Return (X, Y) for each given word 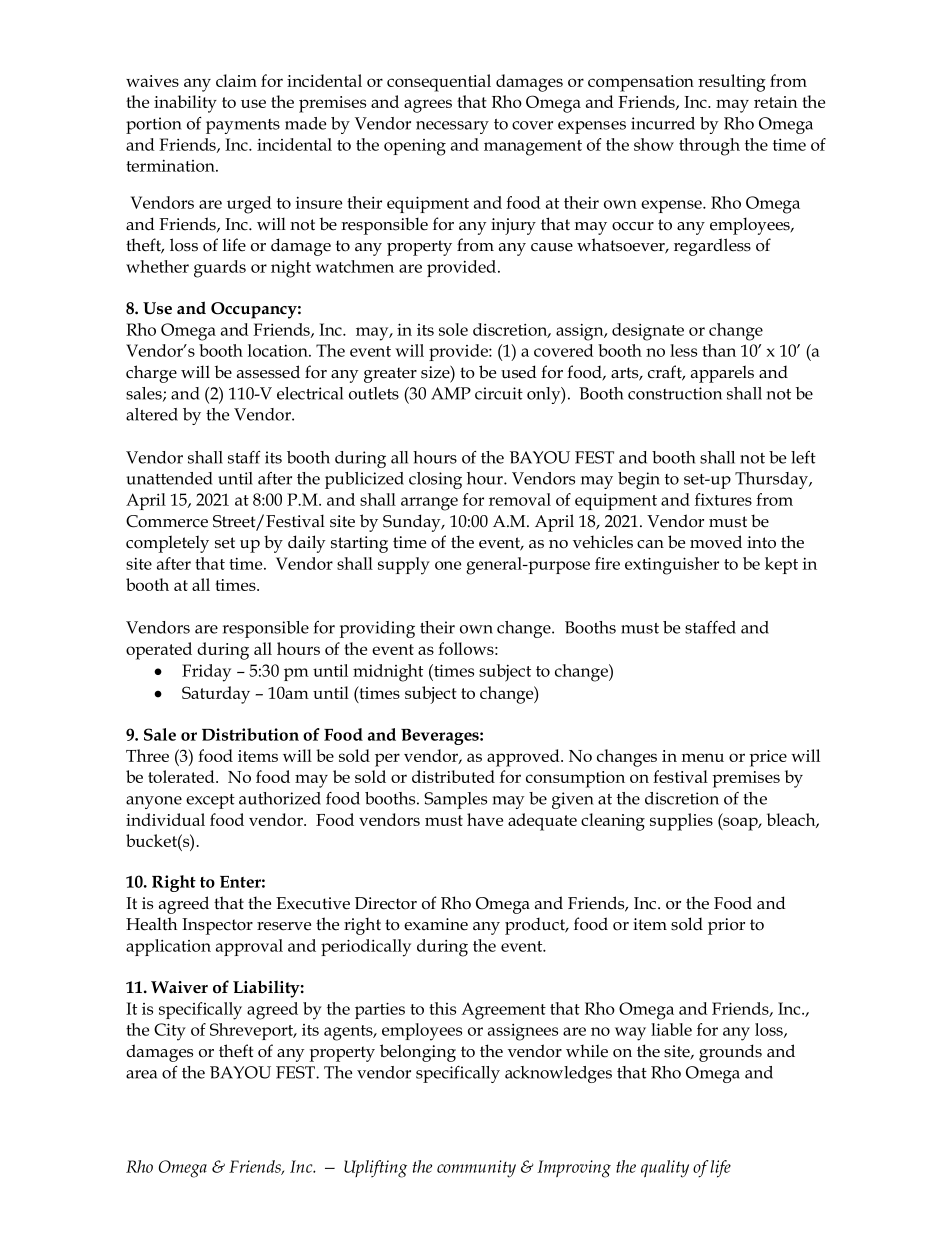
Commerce (167, 521)
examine (436, 924)
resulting (732, 83)
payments (243, 126)
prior (726, 926)
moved (716, 542)
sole (453, 329)
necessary (452, 127)
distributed (453, 776)
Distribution (250, 734)
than (719, 350)
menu (703, 757)
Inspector (217, 926)
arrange (429, 504)
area (141, 1074)
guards (220, 269)
